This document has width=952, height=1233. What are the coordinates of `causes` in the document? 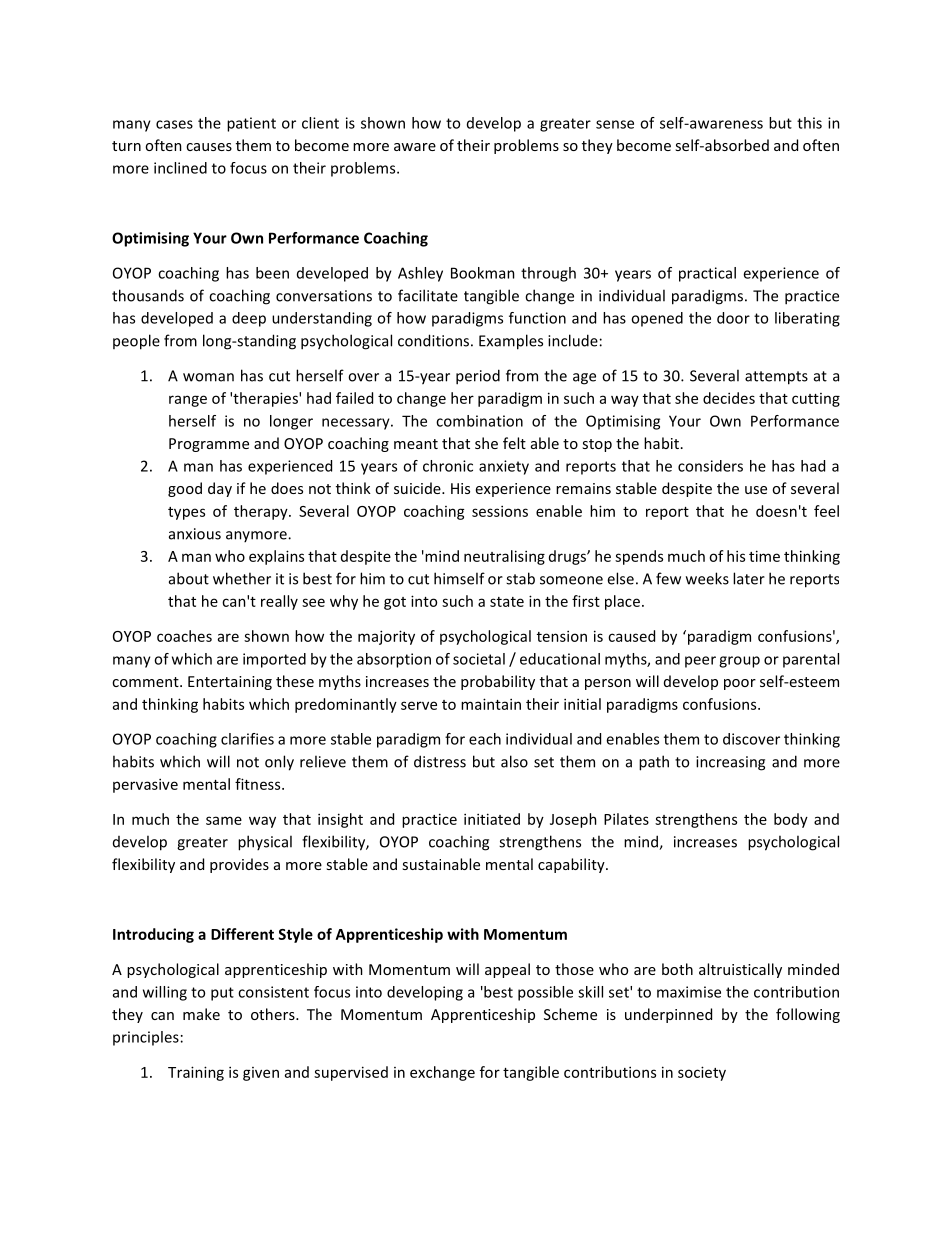 It's located at (209, 147).
